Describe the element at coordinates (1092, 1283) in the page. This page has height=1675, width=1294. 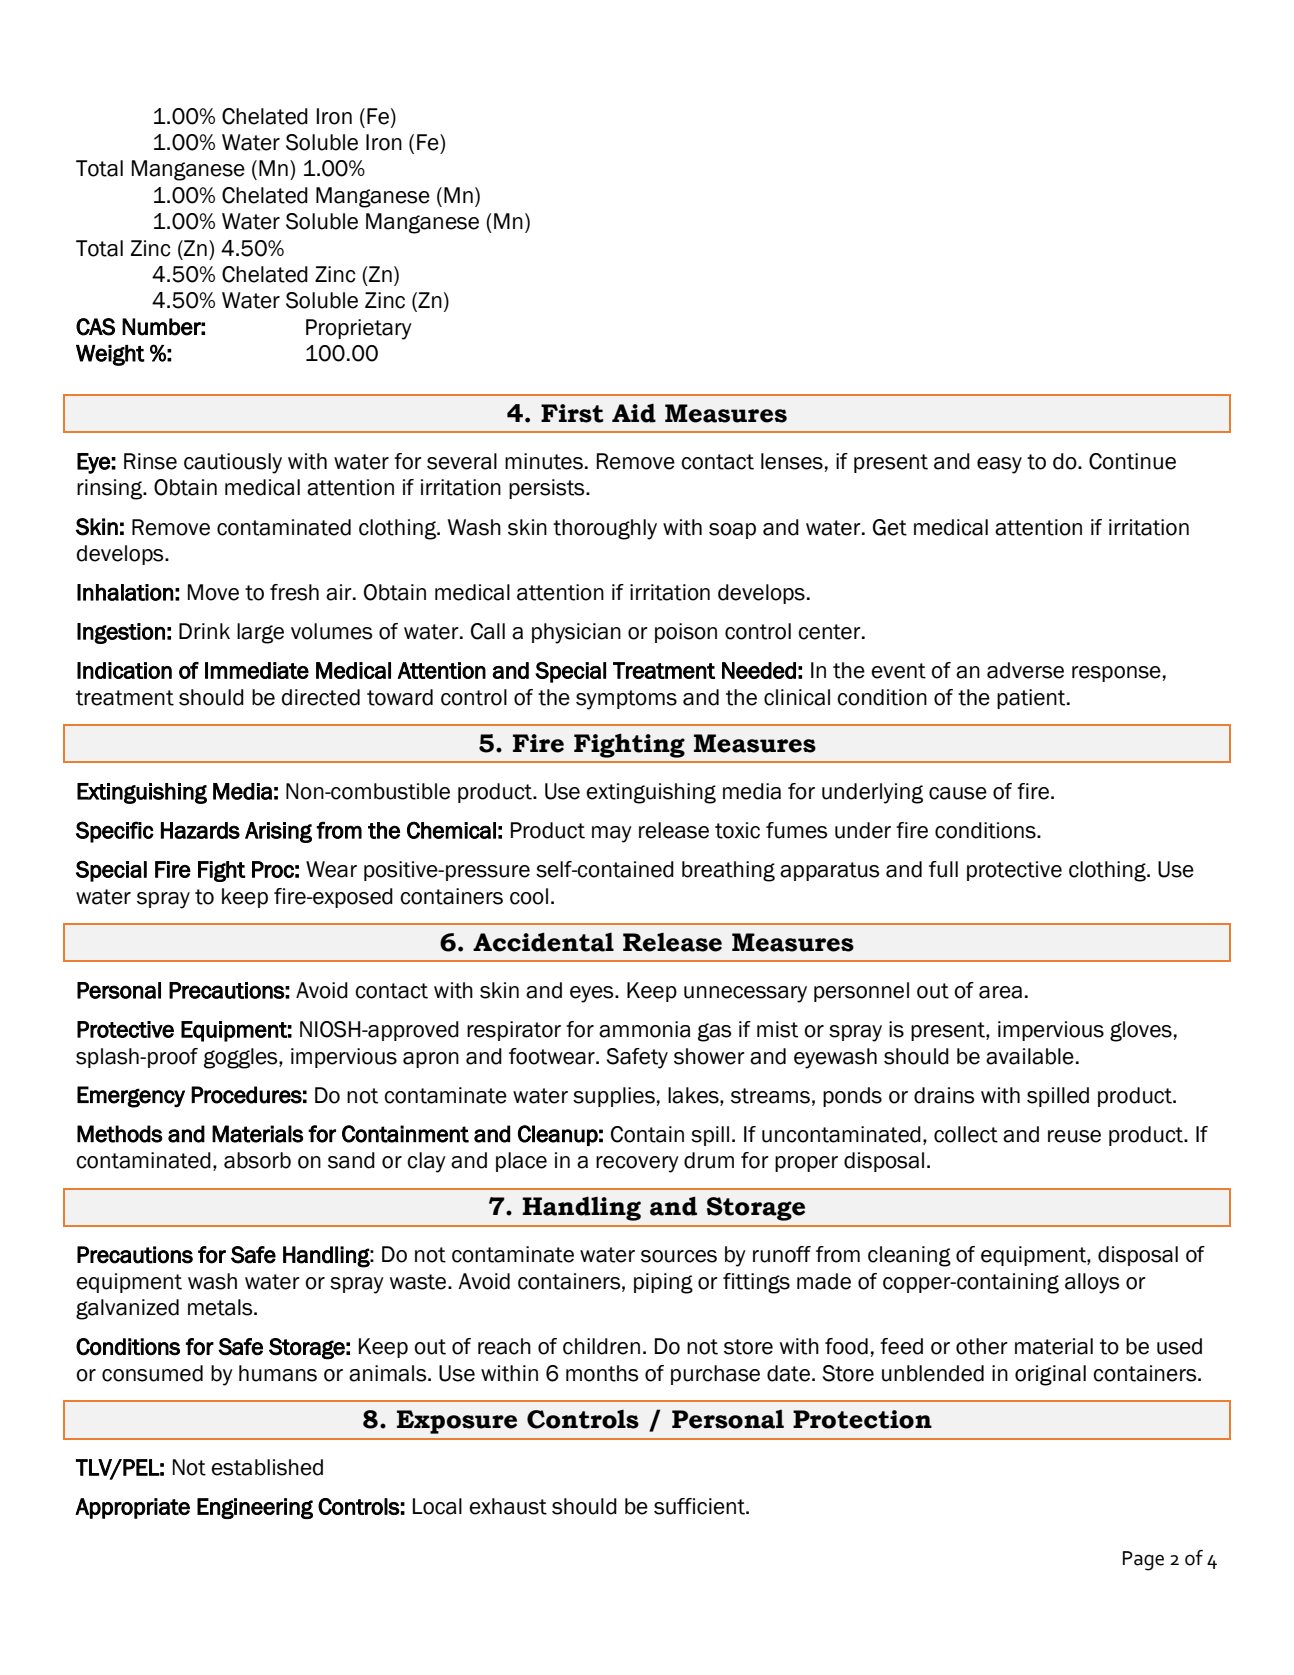
I see `alloys` at that location.
